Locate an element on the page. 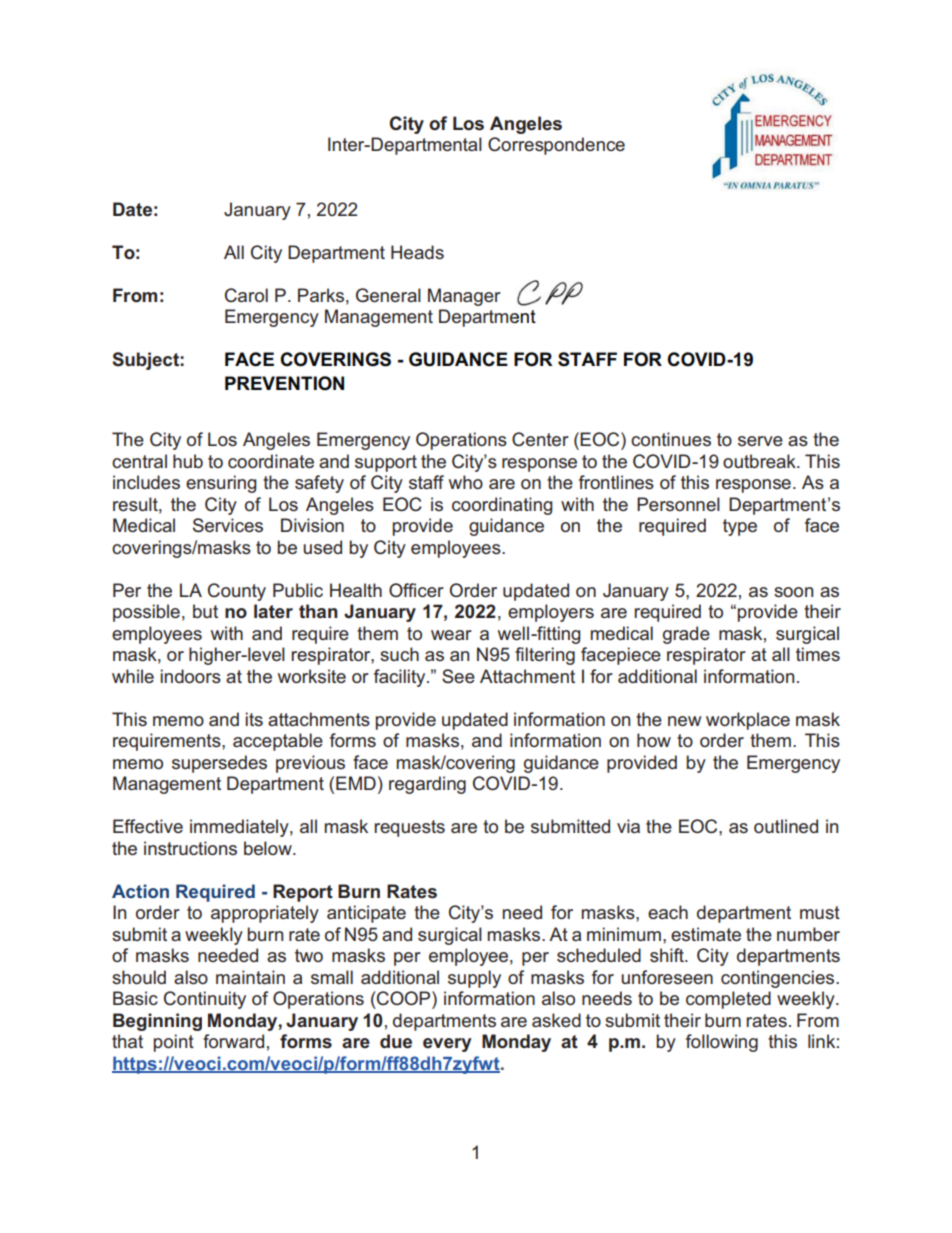 The width and height of the document is (952, 1233). Continuity is located at coordinates (205, 1000).
